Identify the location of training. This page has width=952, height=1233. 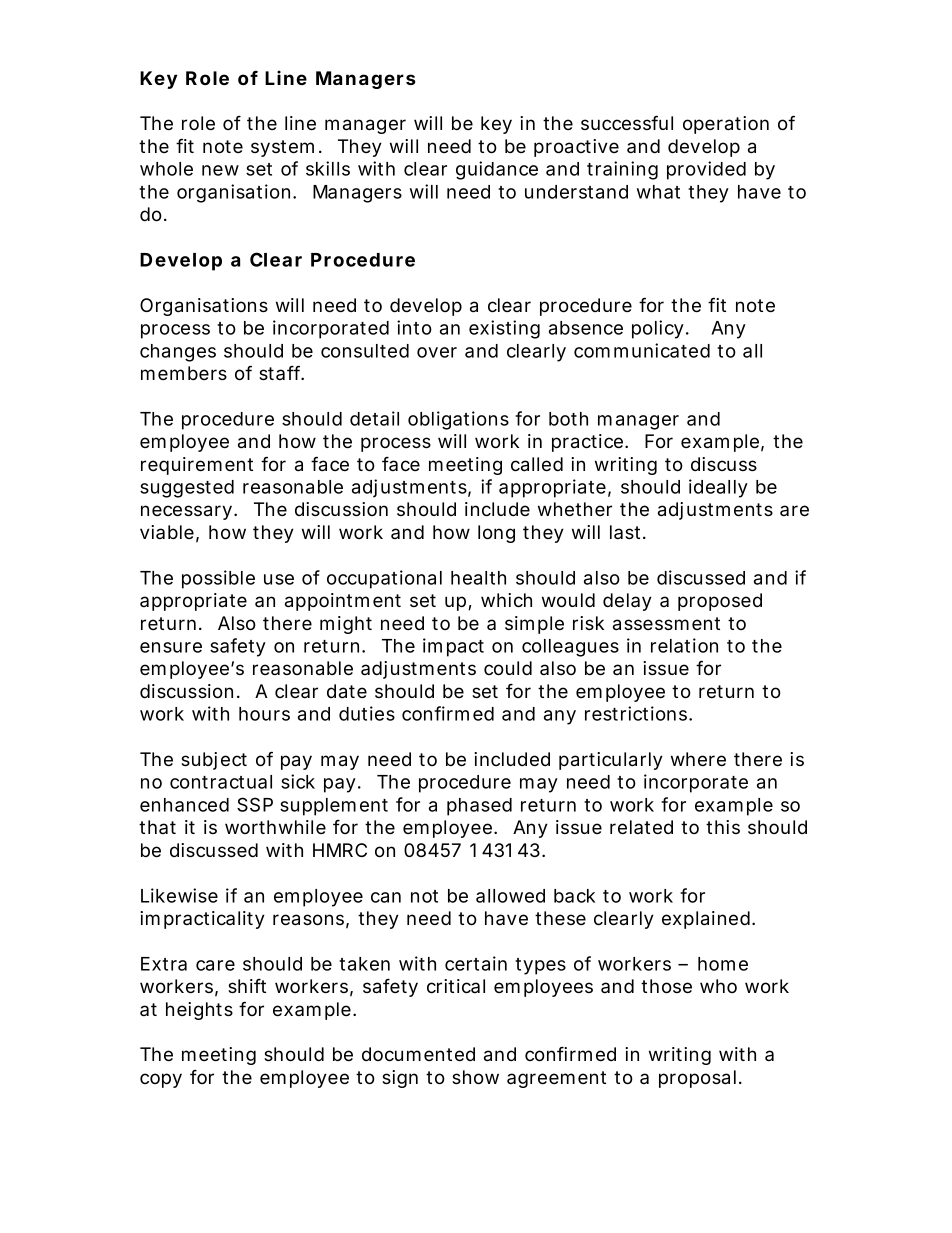
(622, 170).
